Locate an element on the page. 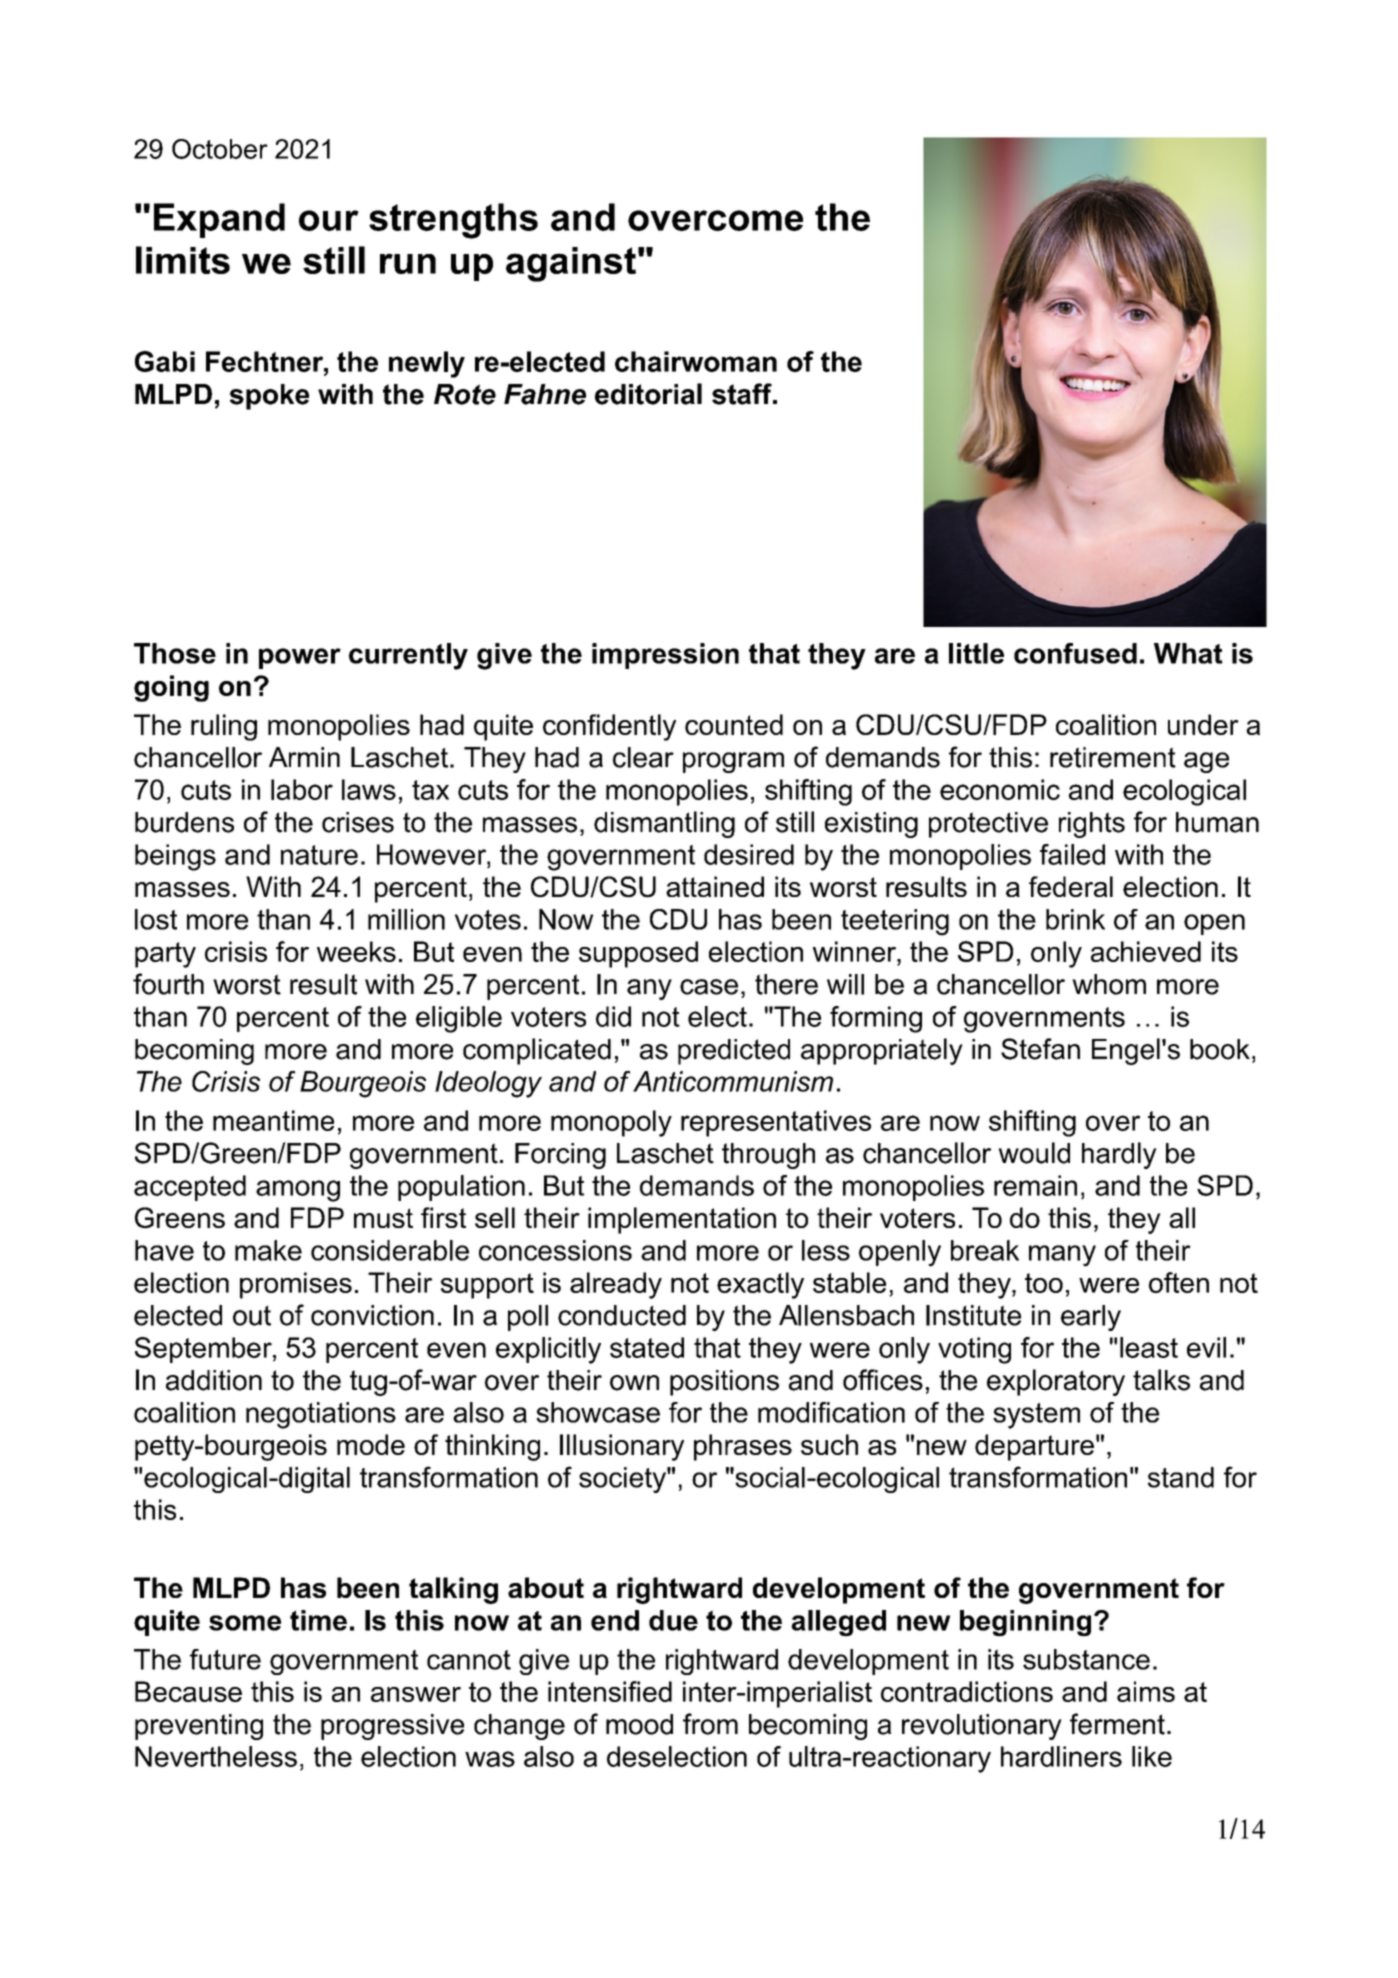  supposed is located at coordinates (638, 954).
